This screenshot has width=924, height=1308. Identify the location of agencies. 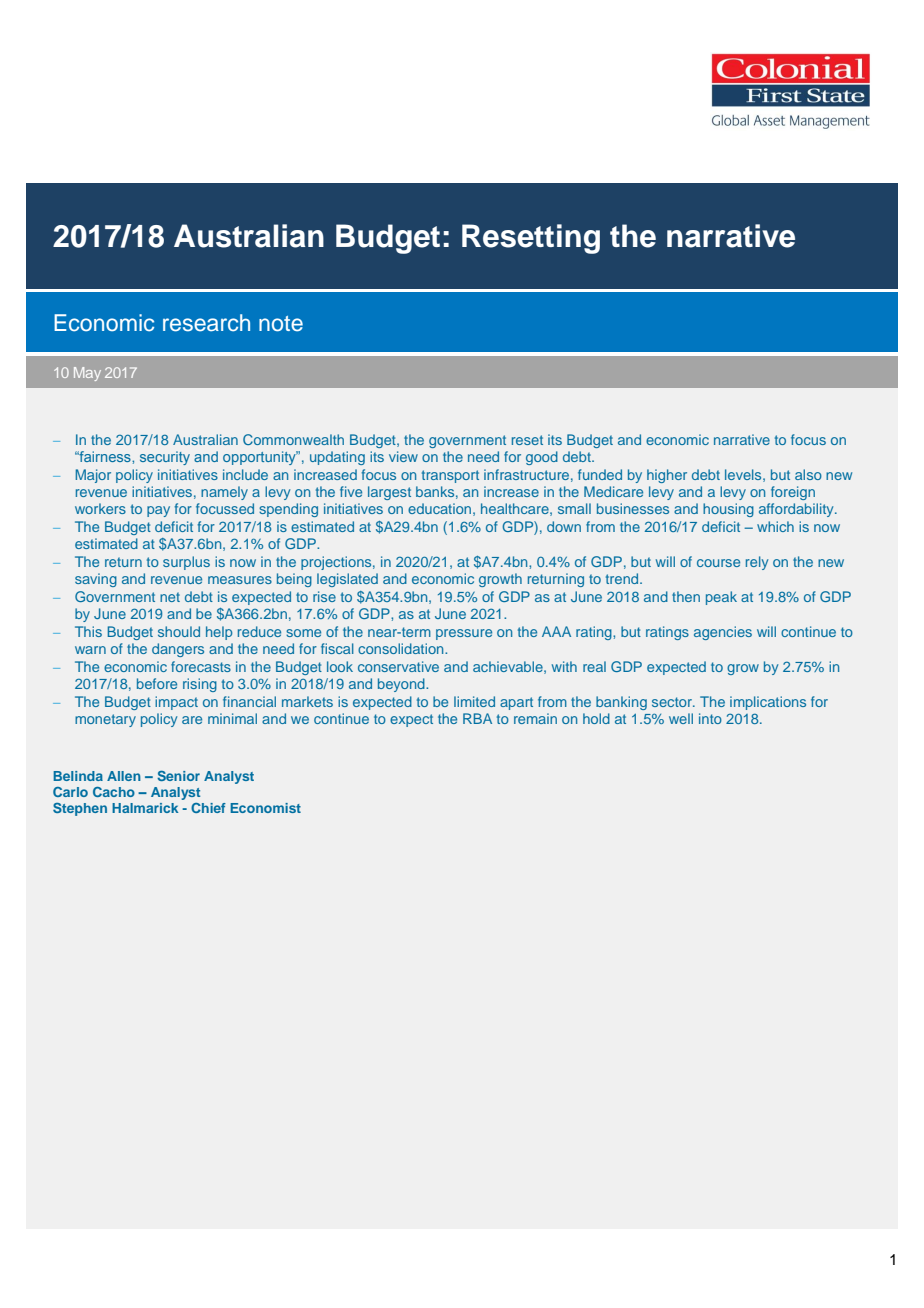
(723, 633).
